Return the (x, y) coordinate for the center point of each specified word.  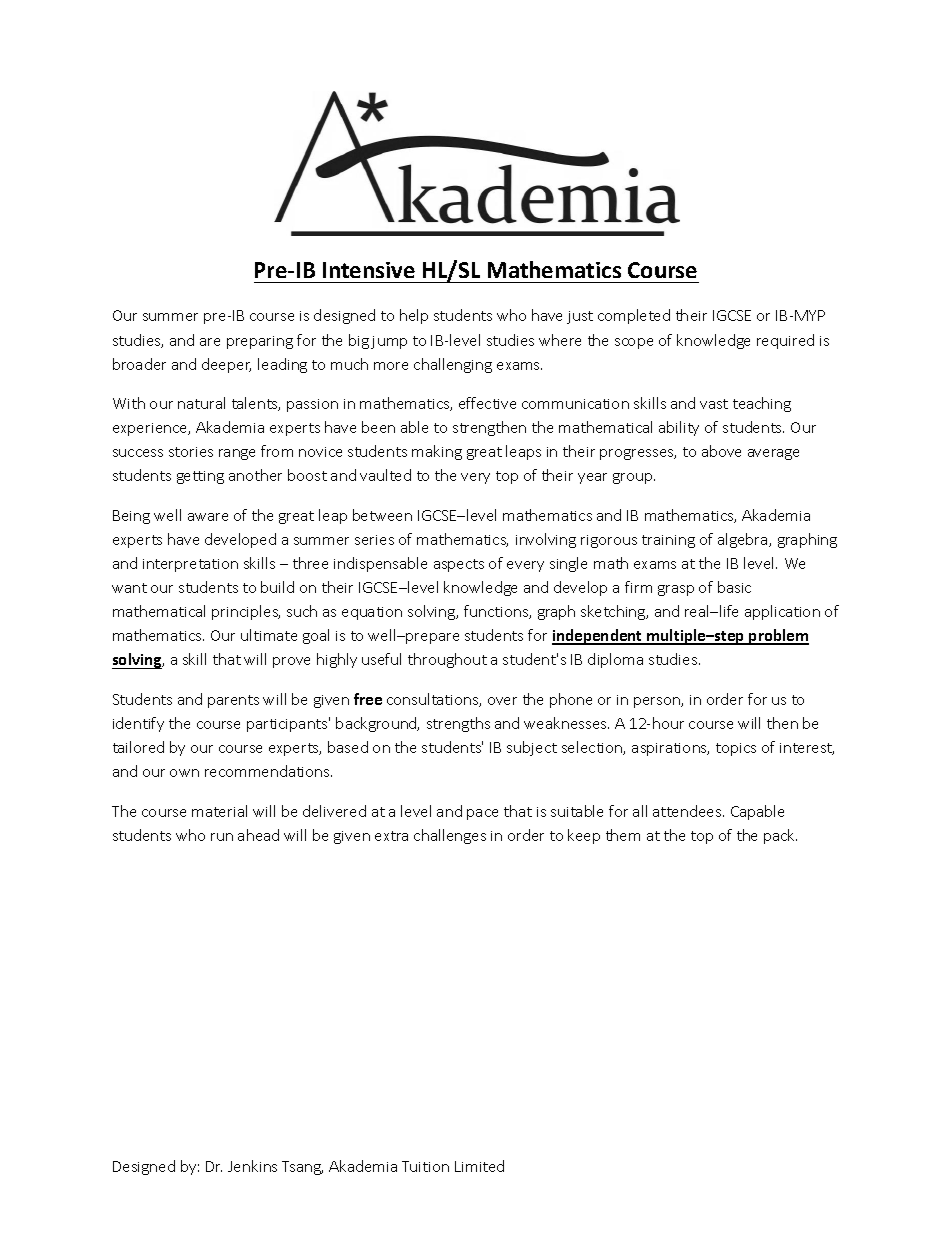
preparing (260, 342)
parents (233, 701)
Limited (479, 1166)
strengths (458, 724)
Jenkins (252, 1166)
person (658, 702)
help (414, 316)
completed (634, 316)
